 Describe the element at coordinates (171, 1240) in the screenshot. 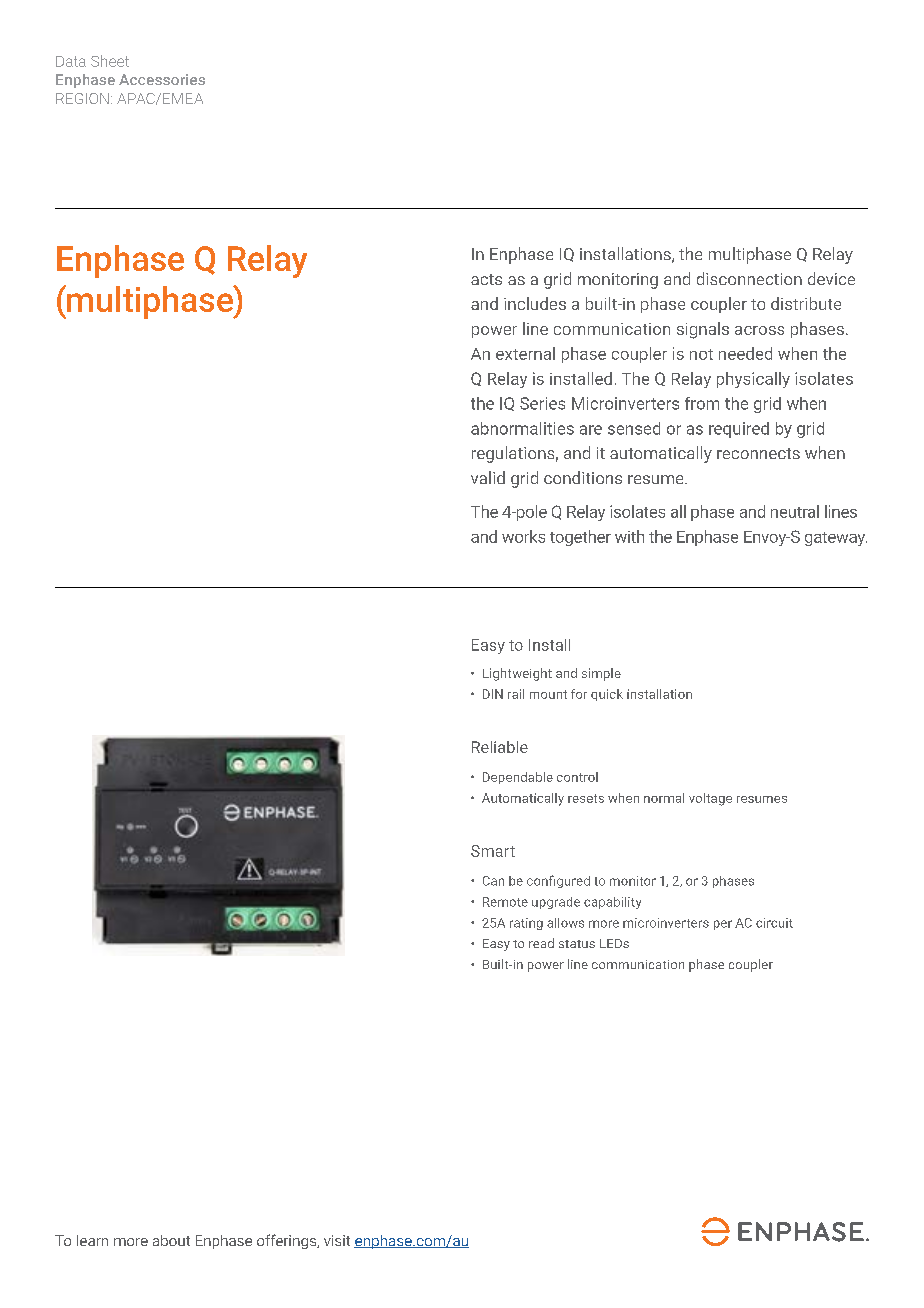

I see `about` at that location.
